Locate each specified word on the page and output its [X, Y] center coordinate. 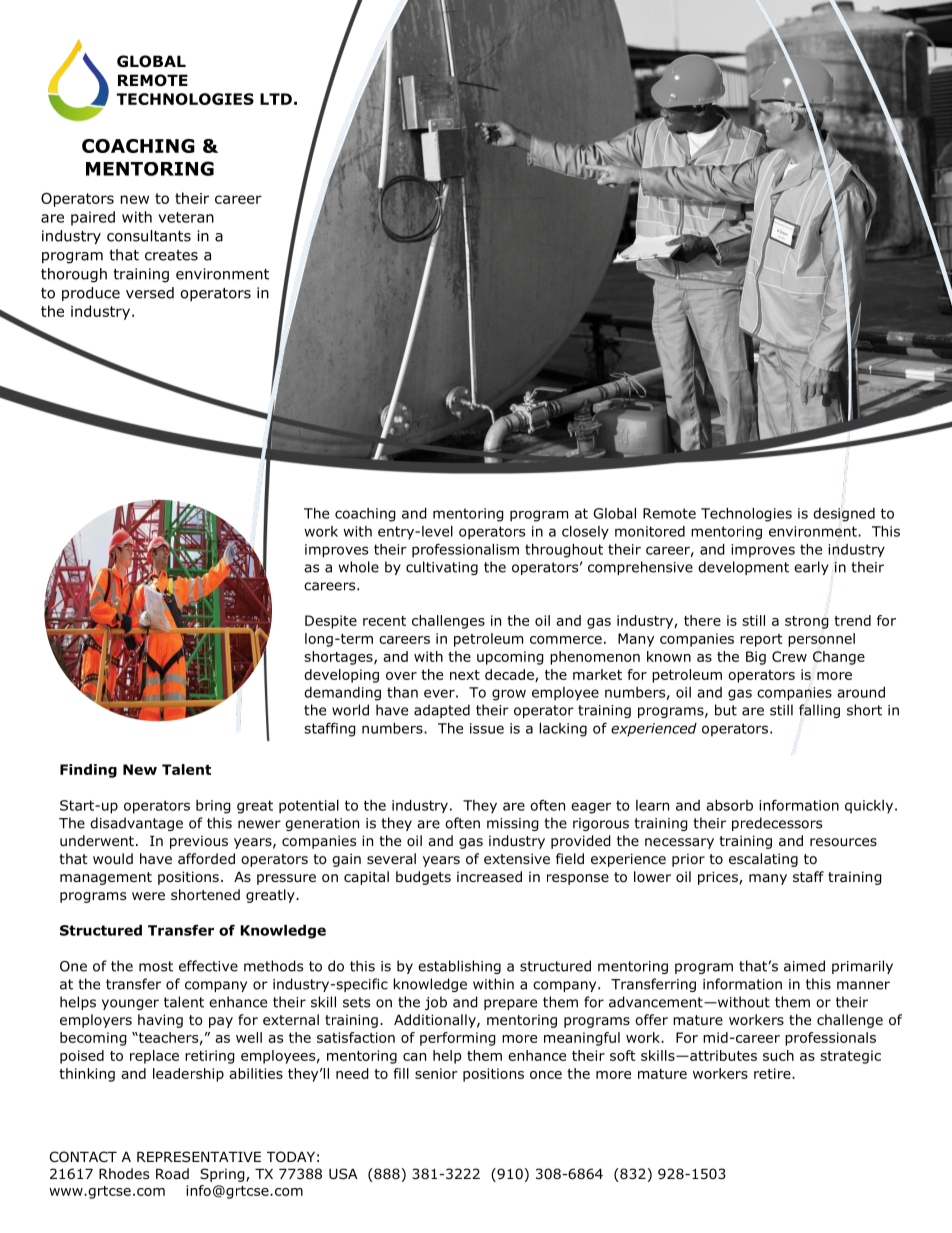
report [761, 640]
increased [489, 876]
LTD [276, 99]
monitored [650, 531]
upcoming [510, 658]
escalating [763, 860]
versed [150, 293]
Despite [331, 622]
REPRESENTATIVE [199, 1156]
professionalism [465, 550]
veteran [186, 217]
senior [436, 1073]
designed [844, 514]
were [148, 896]
